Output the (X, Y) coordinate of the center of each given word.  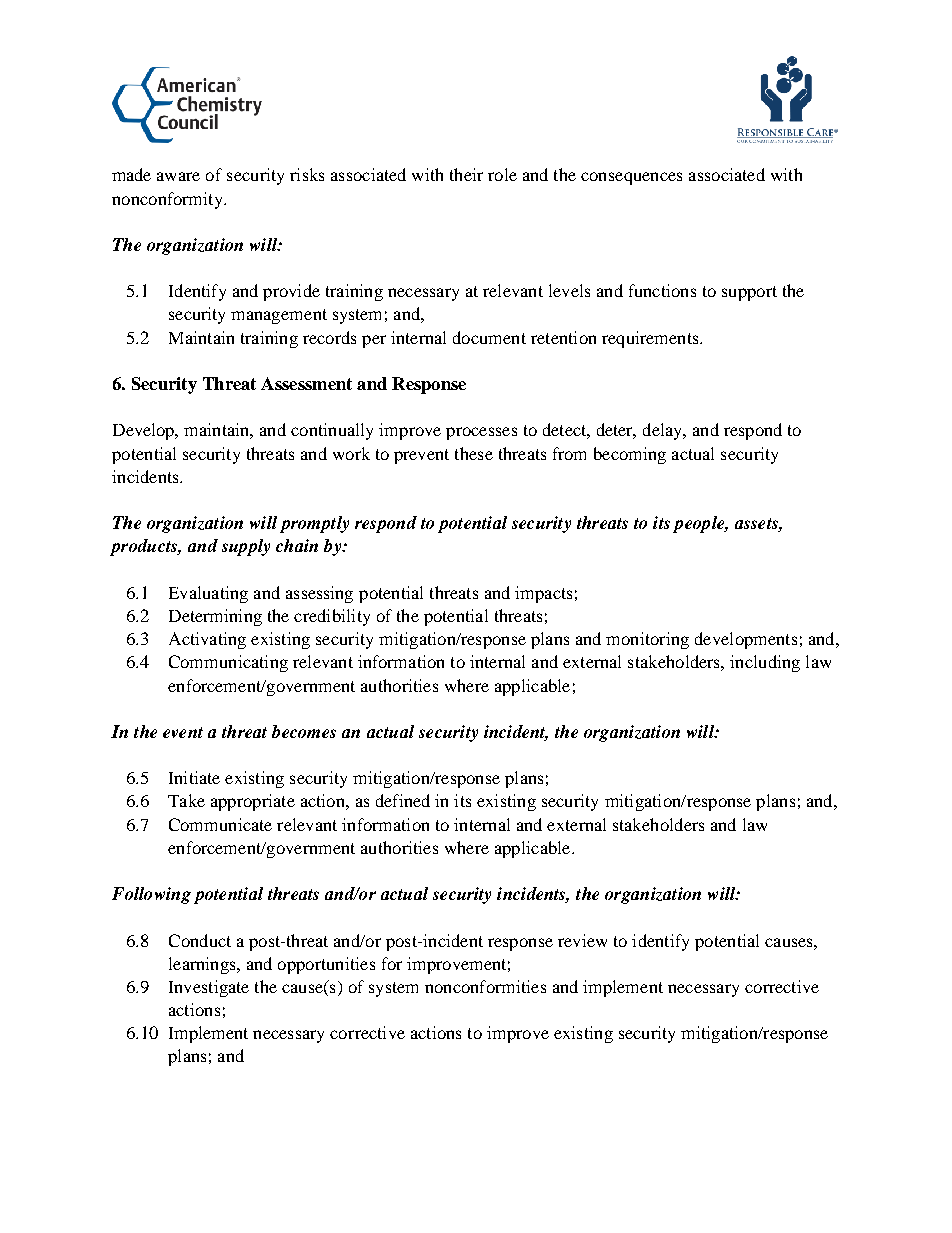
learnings (203, 965)
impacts (543, 594)
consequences (631, 178)
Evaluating (208, 594)
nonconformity (168, 200)
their (466, 174)
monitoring (647, 640)
